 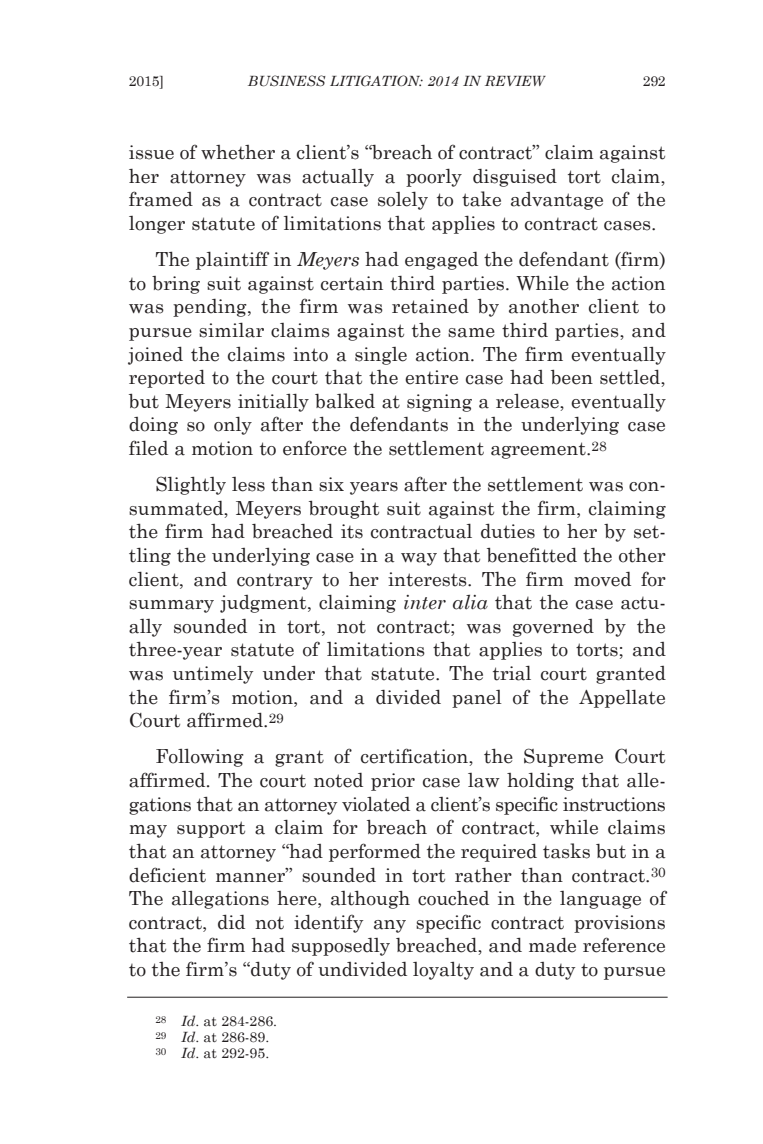 I want to click on any, so click(x=390, y=926).
